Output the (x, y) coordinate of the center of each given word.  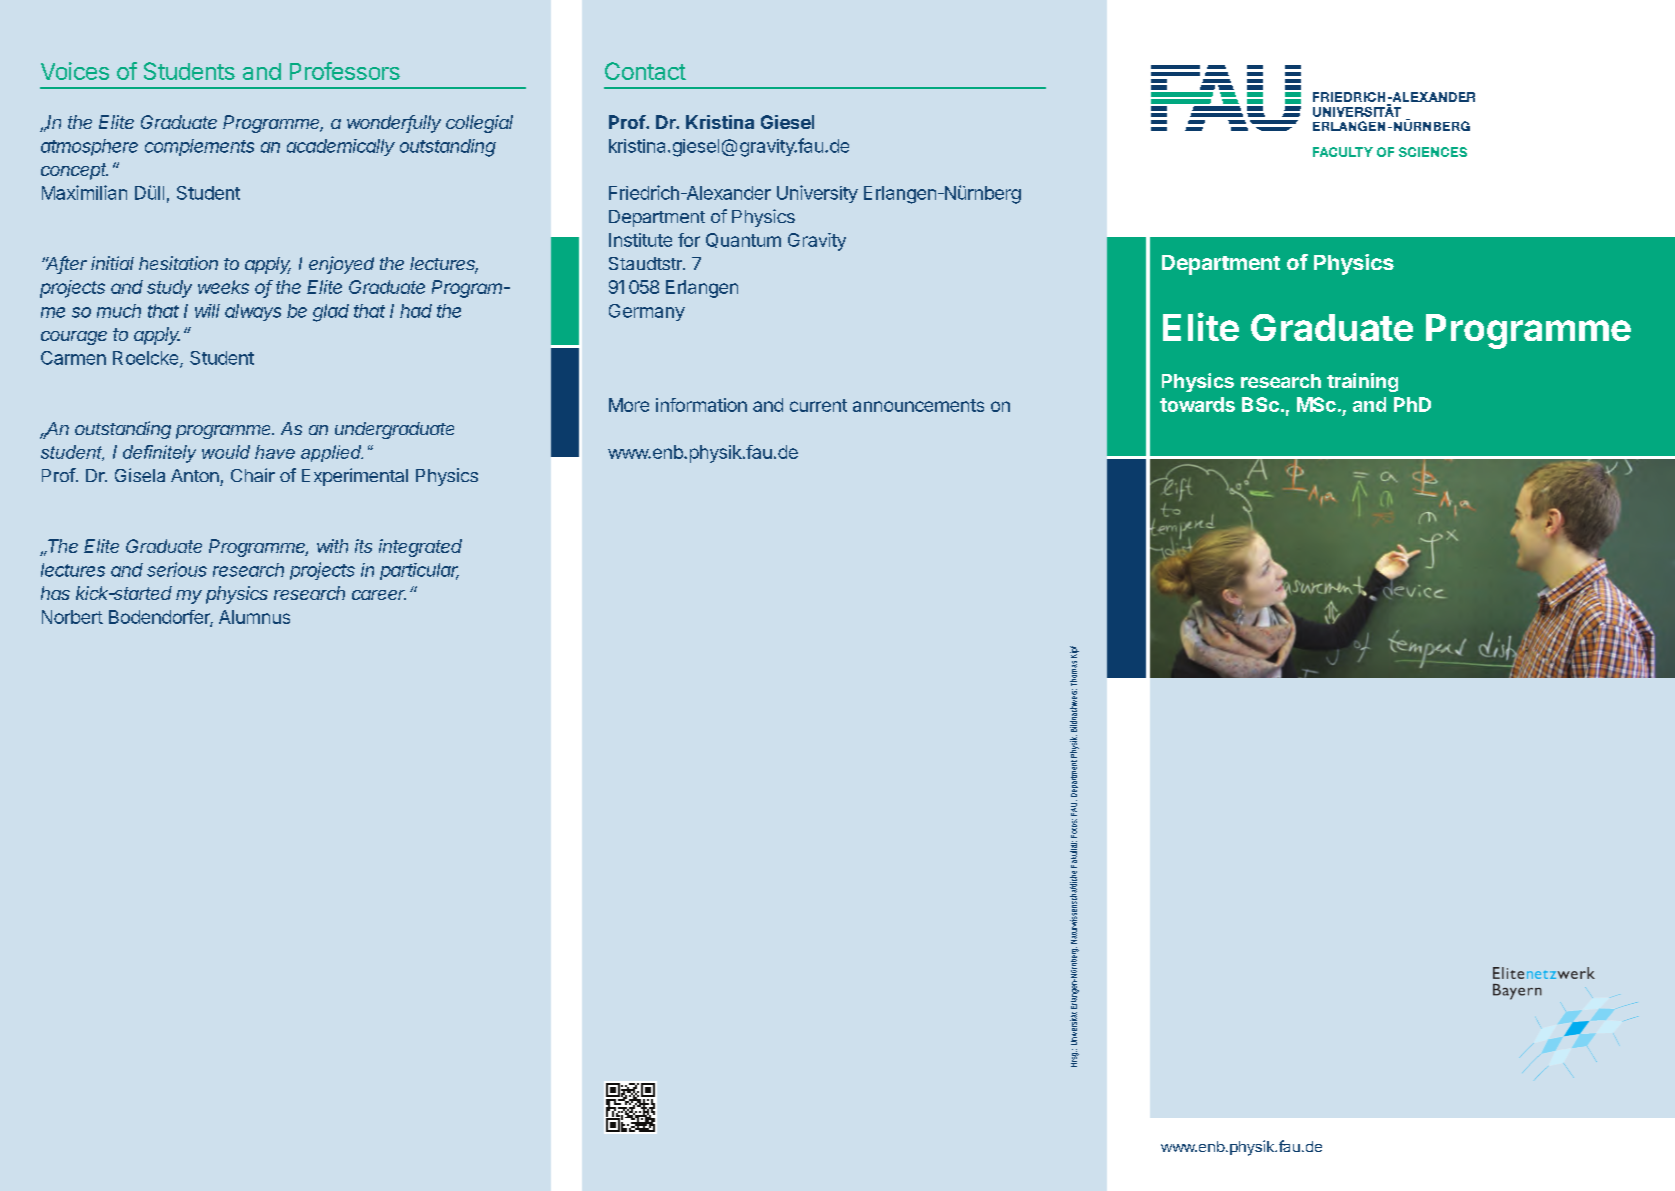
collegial (479, 124)
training (1362, 382)
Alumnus (254, 617)
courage (74, 338)
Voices (75, 71)
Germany (647, 312)
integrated (420, 548)
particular (419, 571)
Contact (645, 71)
